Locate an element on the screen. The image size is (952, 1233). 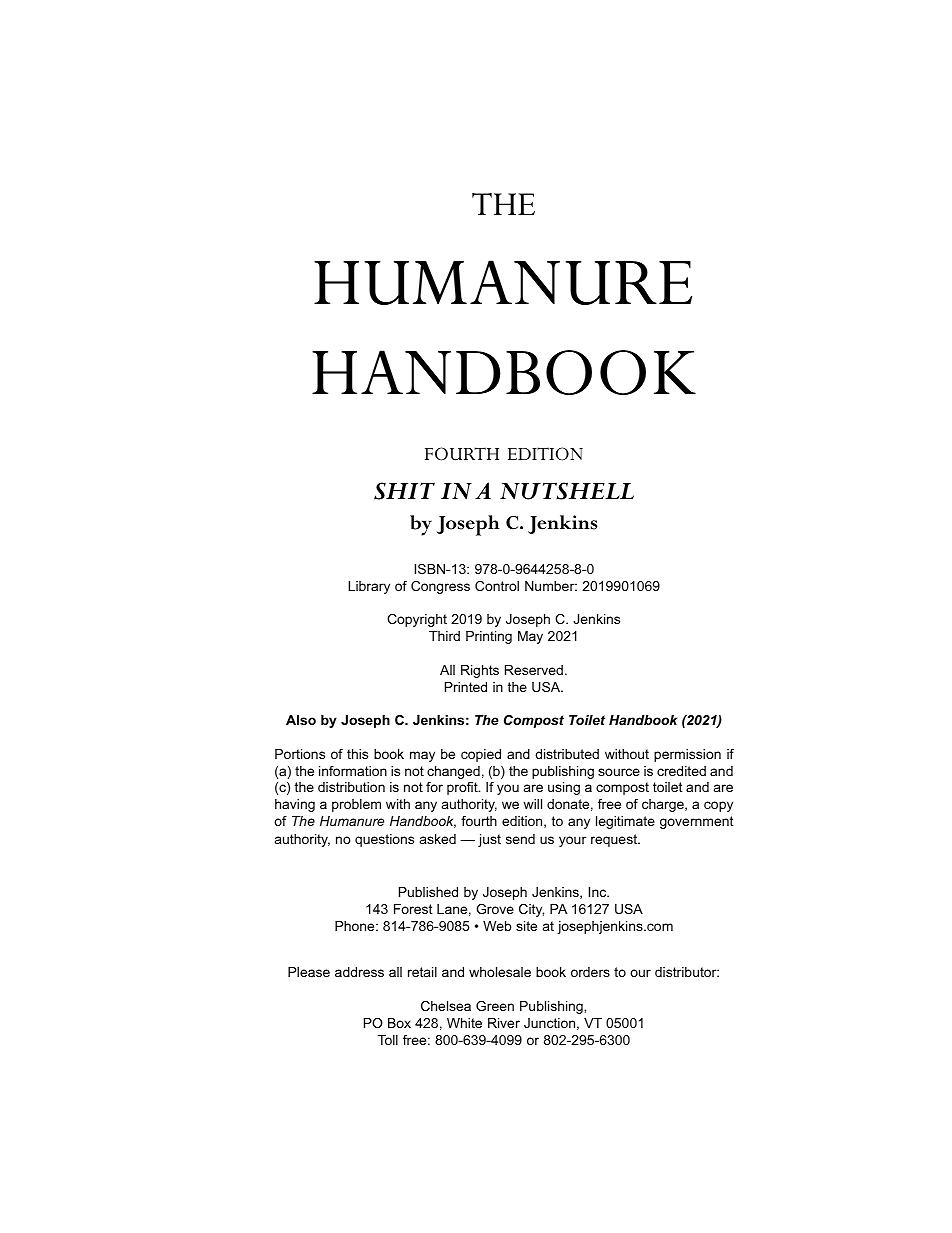
Control is located at coordinates (497, 586).
